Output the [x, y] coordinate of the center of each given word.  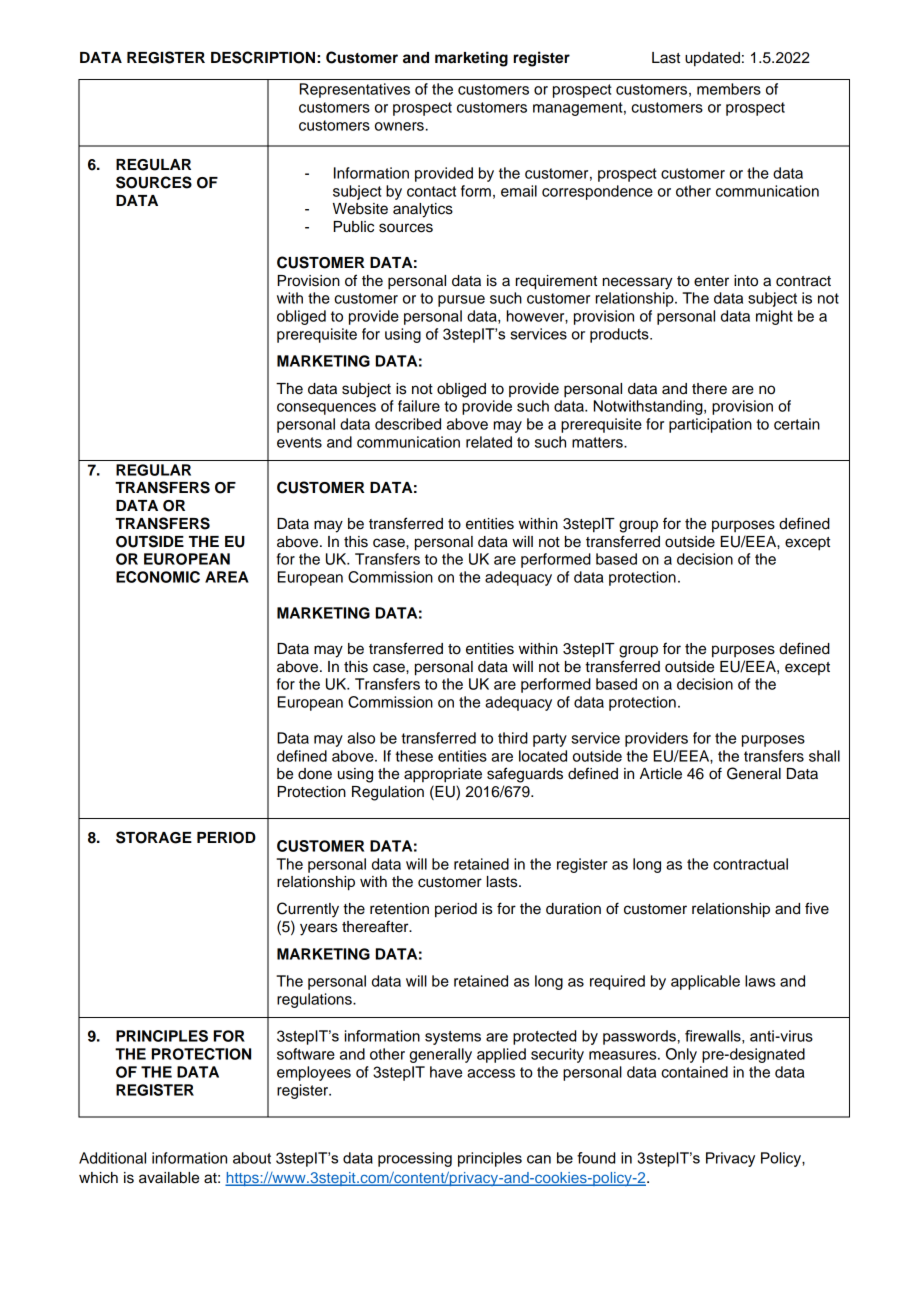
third [513, 738]
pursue [461, 301]
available [169, 1178]
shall [824, 756]
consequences [326, 409]
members [729, 89]
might [774, 317]
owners [399, 126]
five [817, 908]
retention [399, 909]
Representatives [355, 90]
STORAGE [154, 837]
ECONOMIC [158, 577]
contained [694, 1072]
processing [415, 1159]
